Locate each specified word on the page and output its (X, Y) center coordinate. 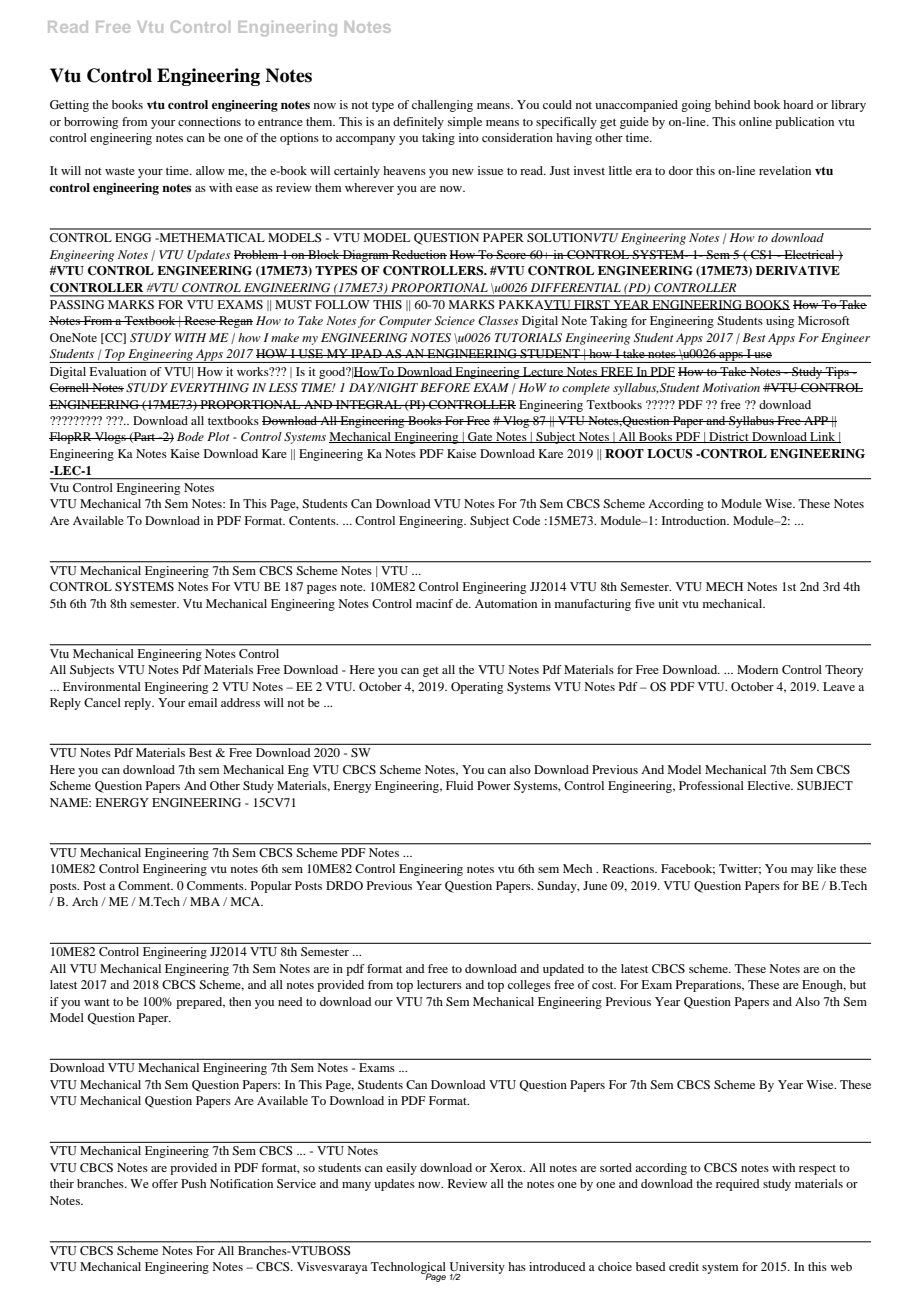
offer (165, 1183)
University (477, 1269)
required (738, 1185)
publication (804, 123)
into (469, 137)
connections (209, 121)
